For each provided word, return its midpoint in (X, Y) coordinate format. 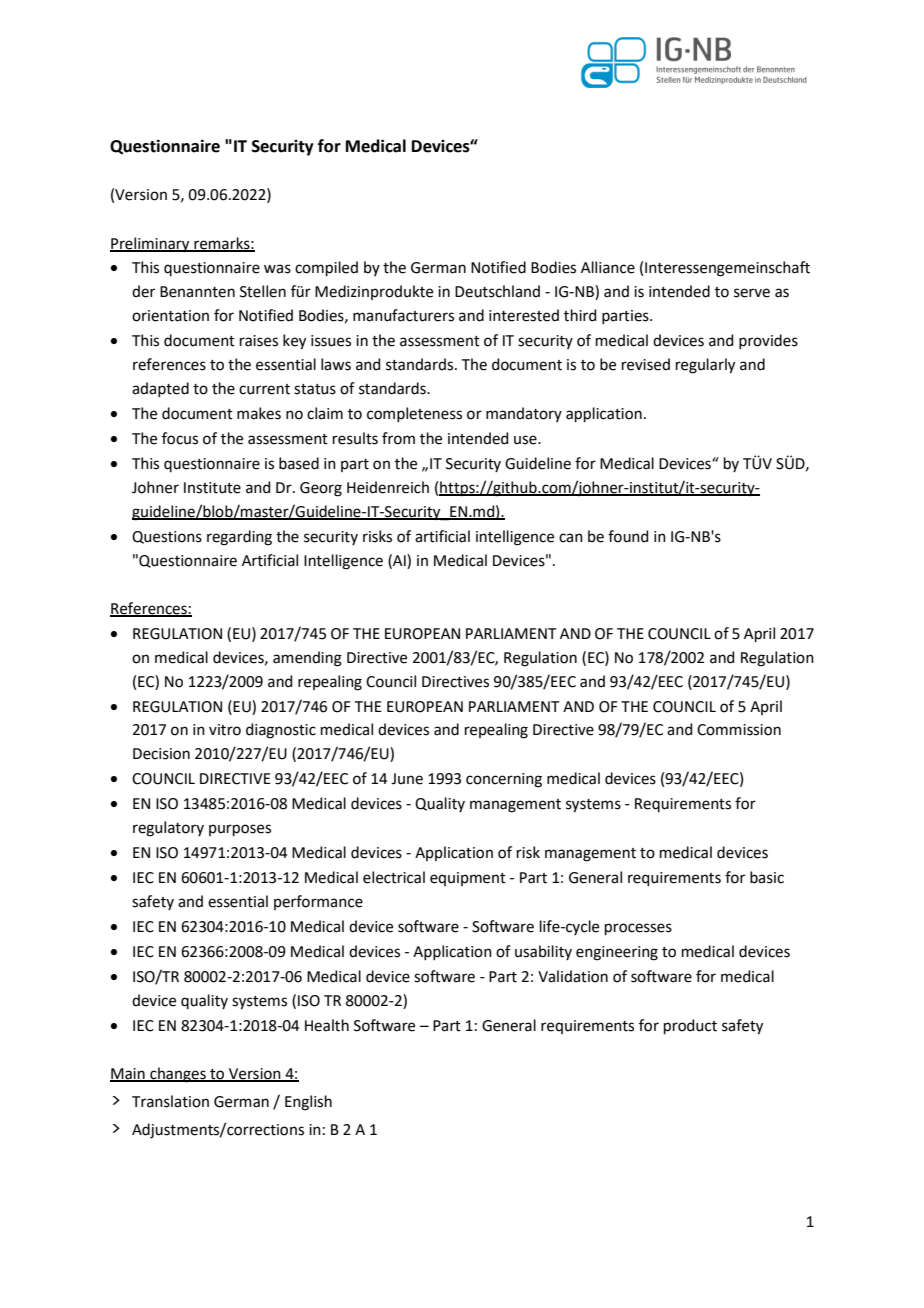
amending (307, 659)
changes (178, 1075)
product (690, 1026)
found (628, 536)
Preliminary (151, 245)
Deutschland (497, 291)
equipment (468, 879)
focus (180, 438)
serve (752, 293)
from (398, 438)
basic (767, 877)
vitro (225, 730)
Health (327, 1025)
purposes (240, 830)
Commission (739, 730)
